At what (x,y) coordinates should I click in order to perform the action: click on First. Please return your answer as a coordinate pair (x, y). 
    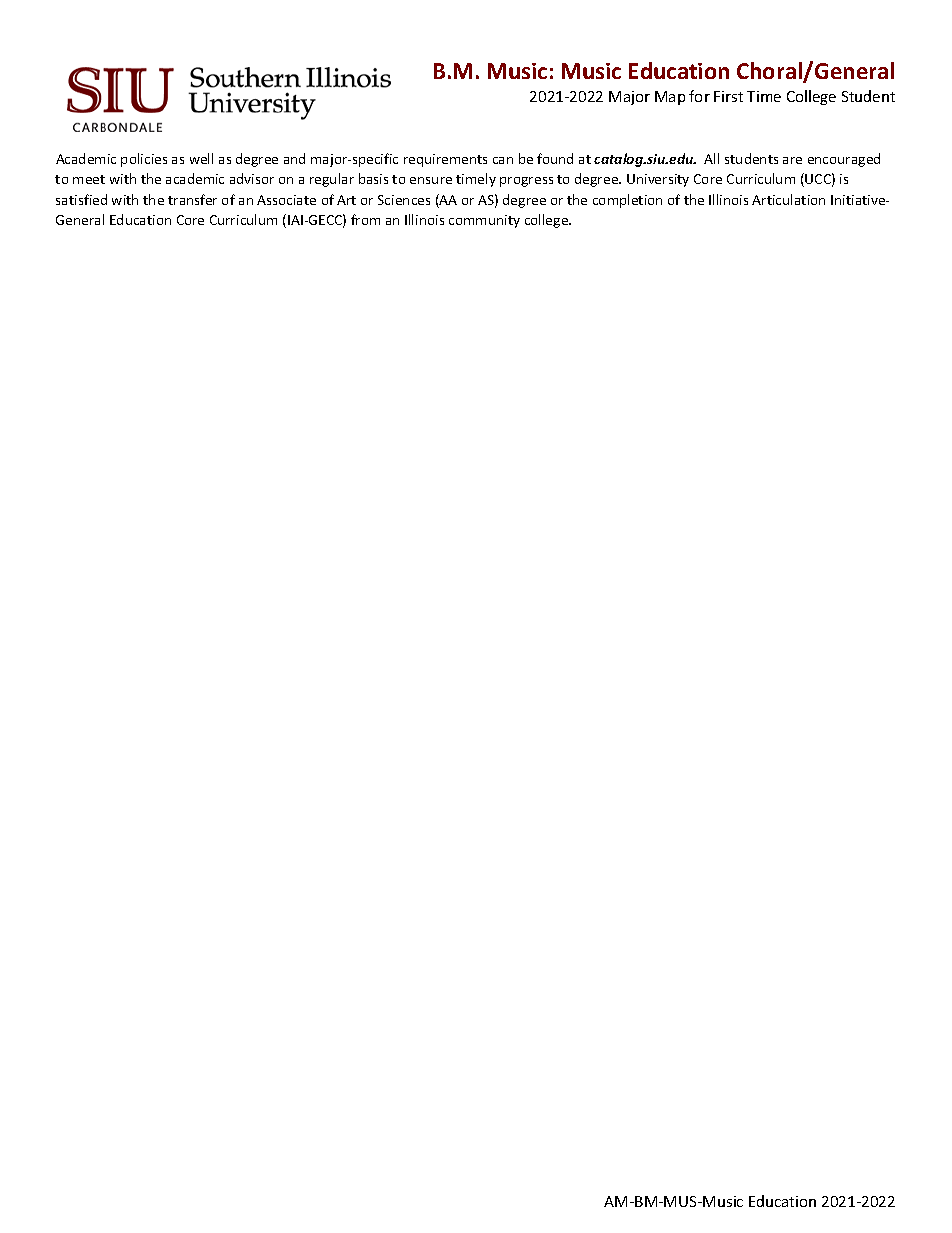
    Looking at the image, I should click on (728, 96).
